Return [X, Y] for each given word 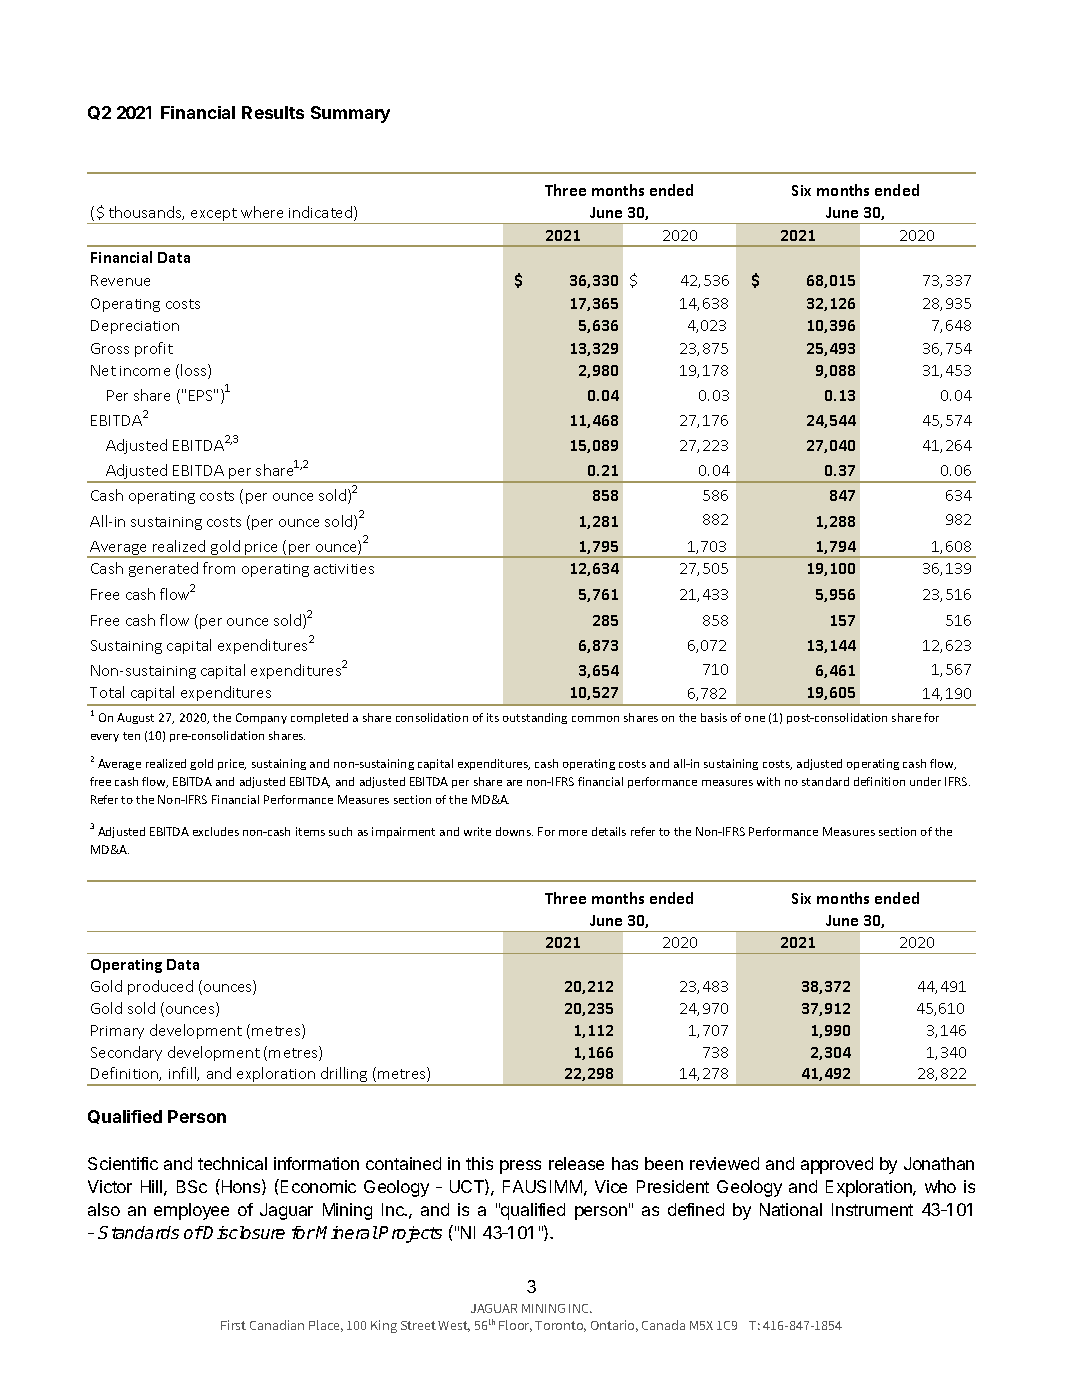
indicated [322, 213]
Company [261, 718]
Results [273, 112]
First [233, 1325]
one [755, 719]
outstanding [535, 718]
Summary [350, 114]
